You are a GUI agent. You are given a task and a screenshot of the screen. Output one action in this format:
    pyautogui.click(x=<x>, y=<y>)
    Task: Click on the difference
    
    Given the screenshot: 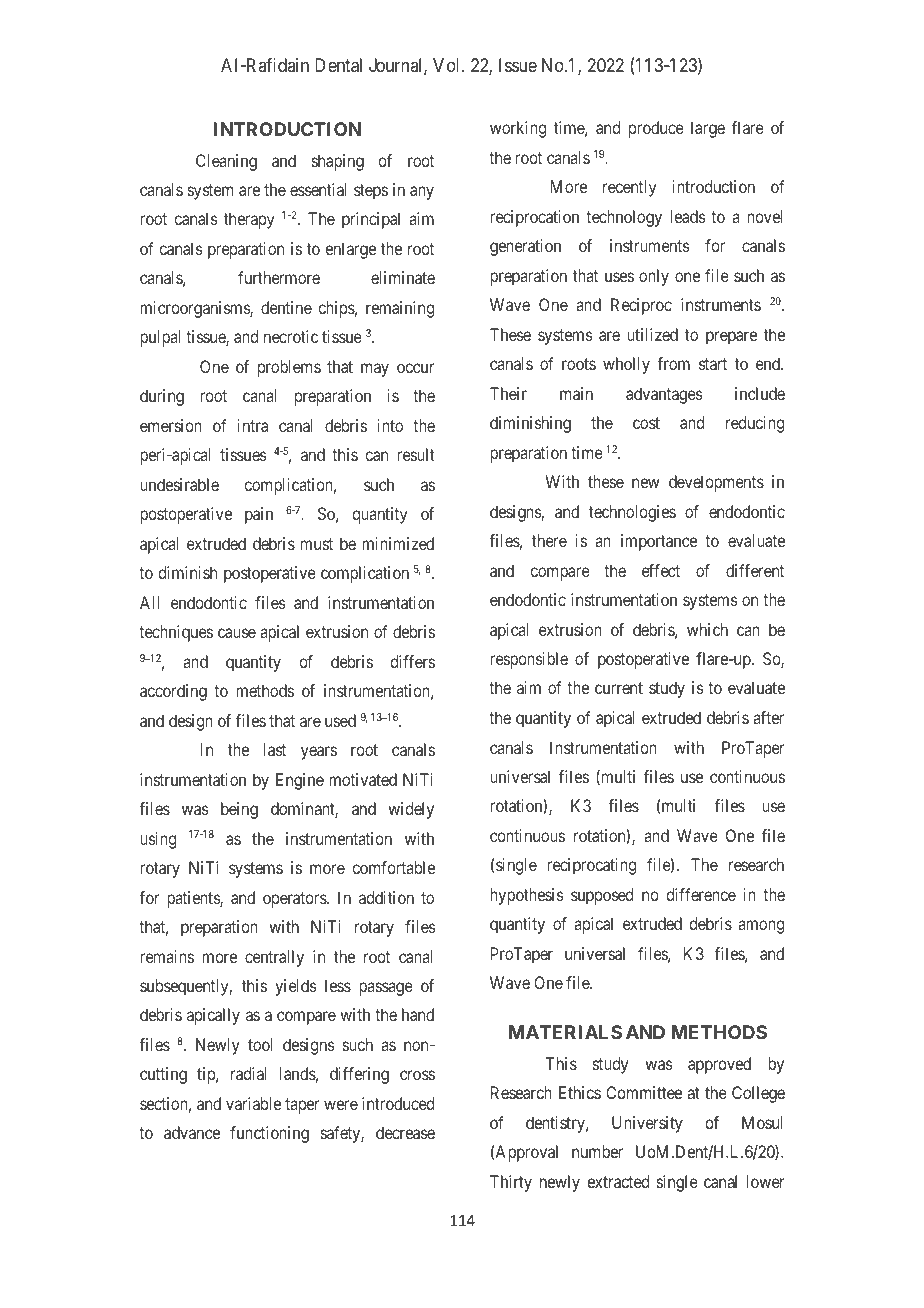 What is the action you would take?
    pyautogui.click(x=701, y=894)
